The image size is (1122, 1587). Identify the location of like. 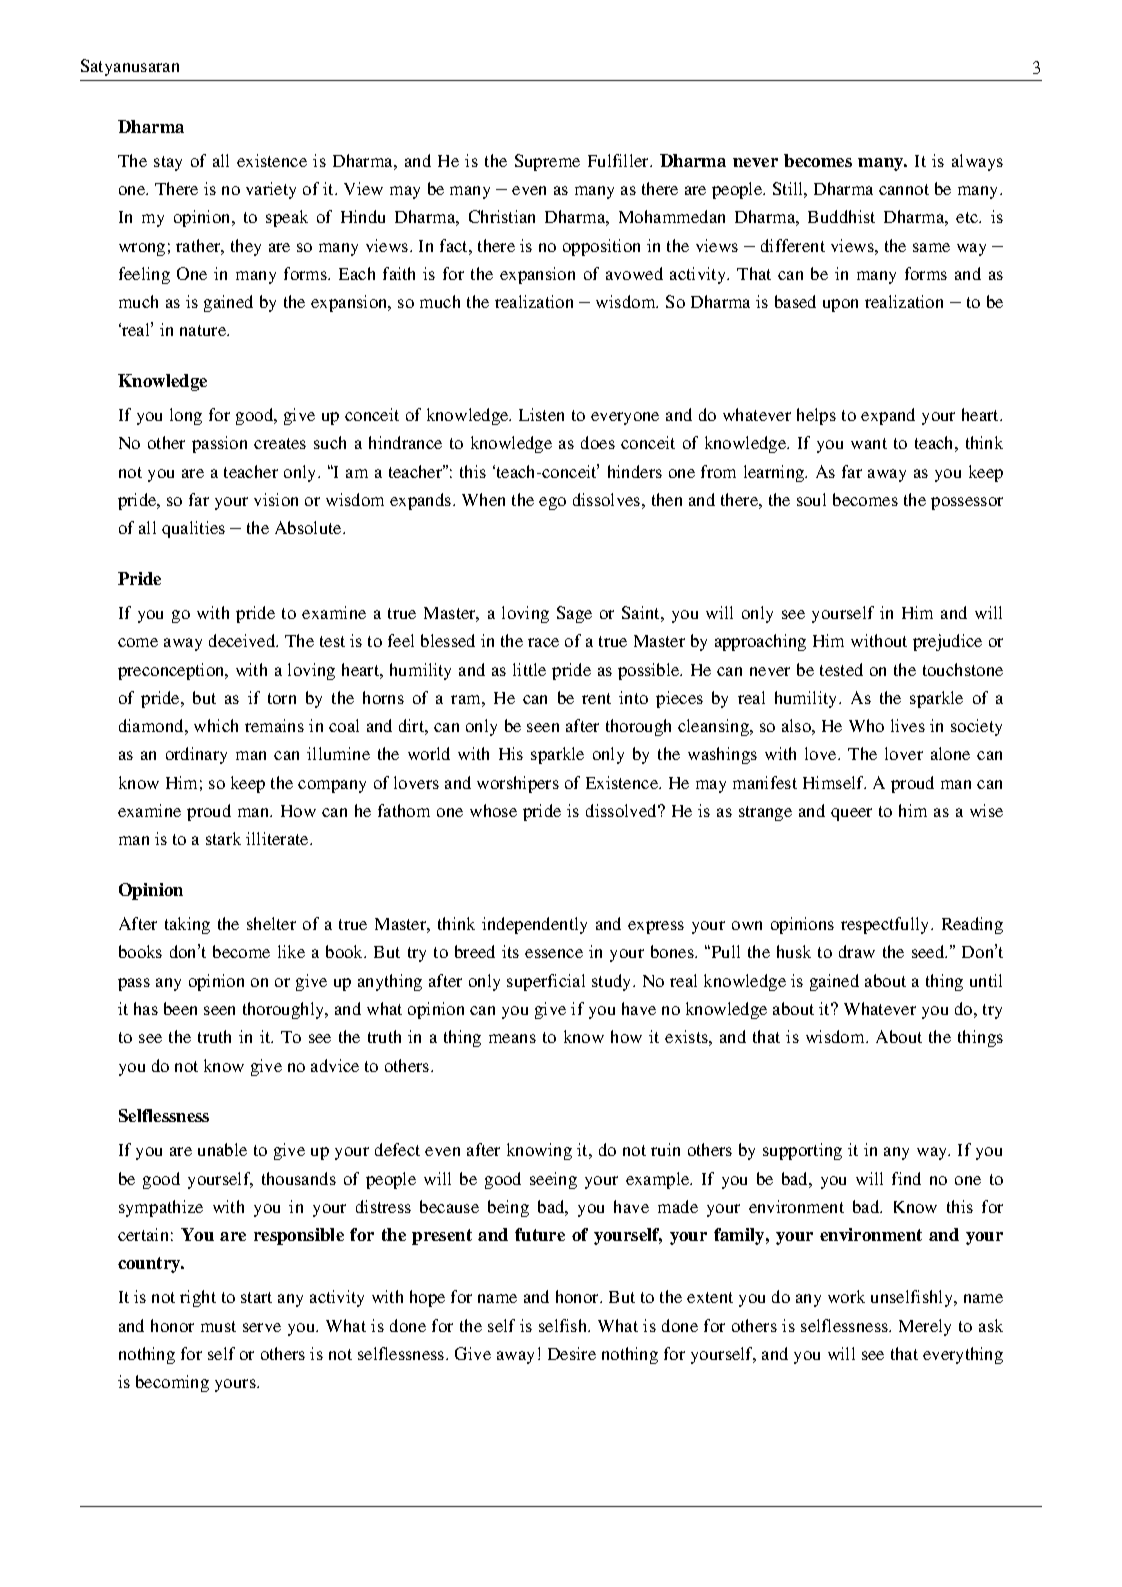
(291, 951).
